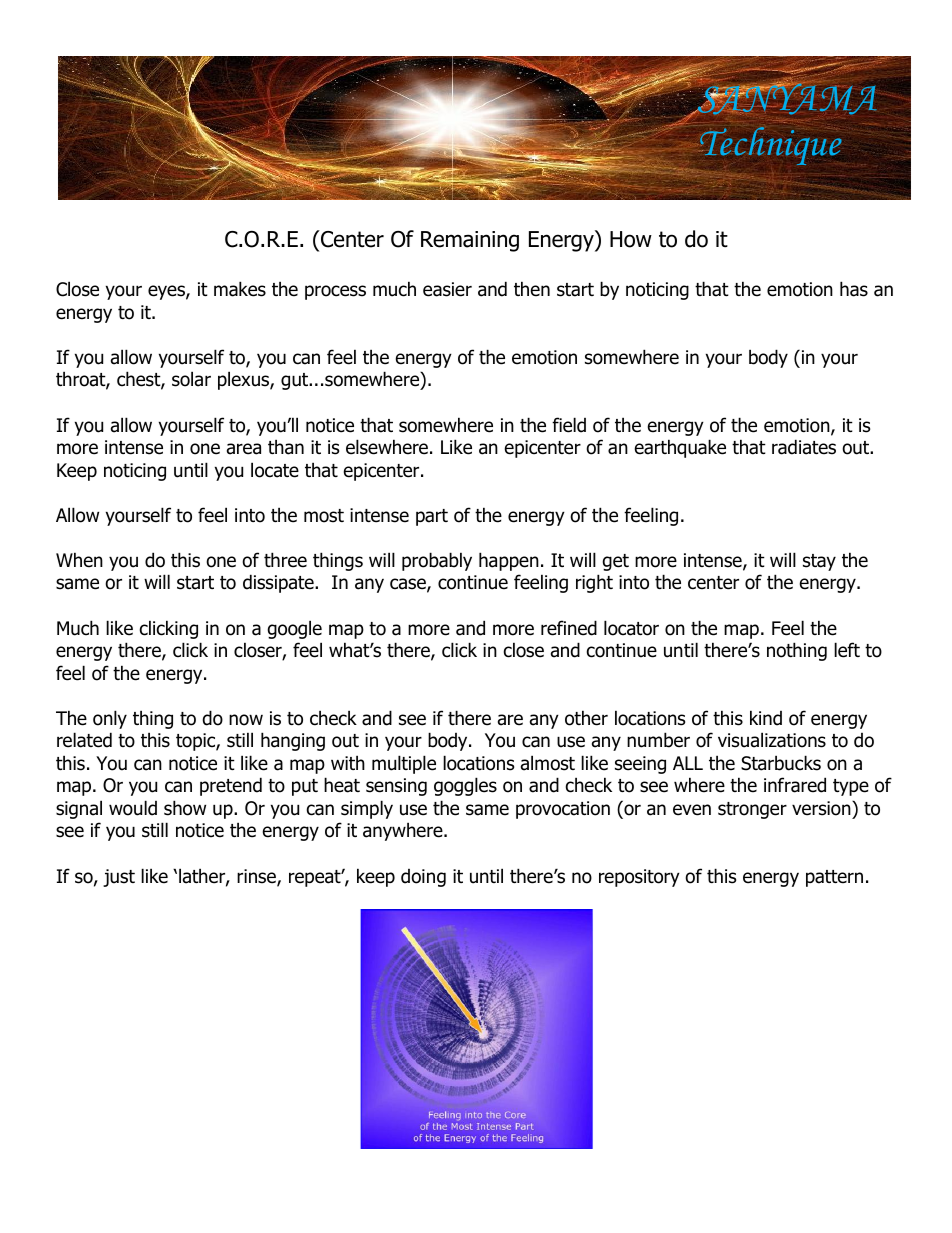 This screenshot has height=1233, width=952. I want to click on probably, so click(437, 561).
